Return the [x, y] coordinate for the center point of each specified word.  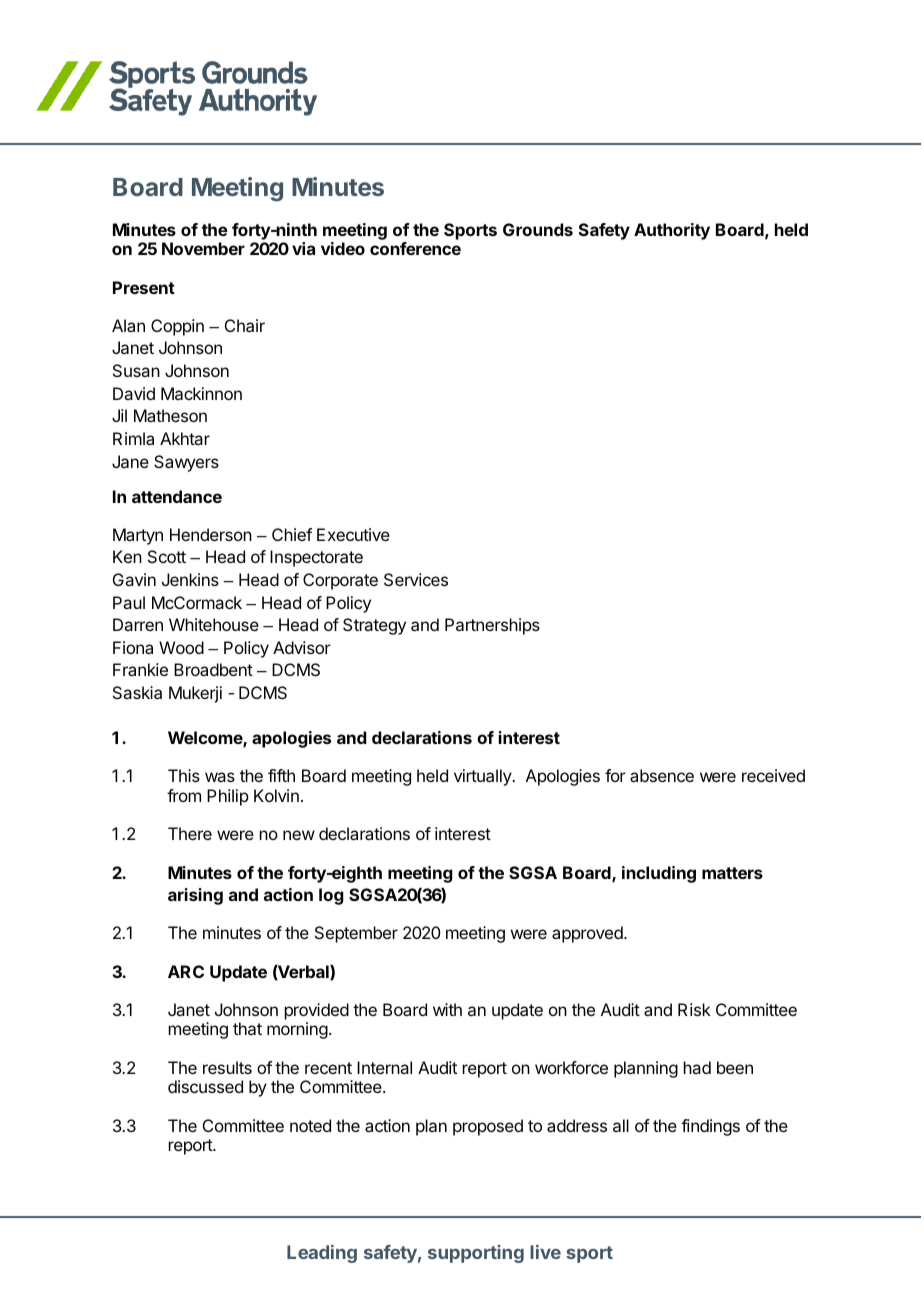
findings [710, 1127]
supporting [476, 1254]
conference [415, 248]
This [184, 775]
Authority [672, 231]
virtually [483, 777]
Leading [322, 1254]
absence [662, 775]
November [203, 248]
